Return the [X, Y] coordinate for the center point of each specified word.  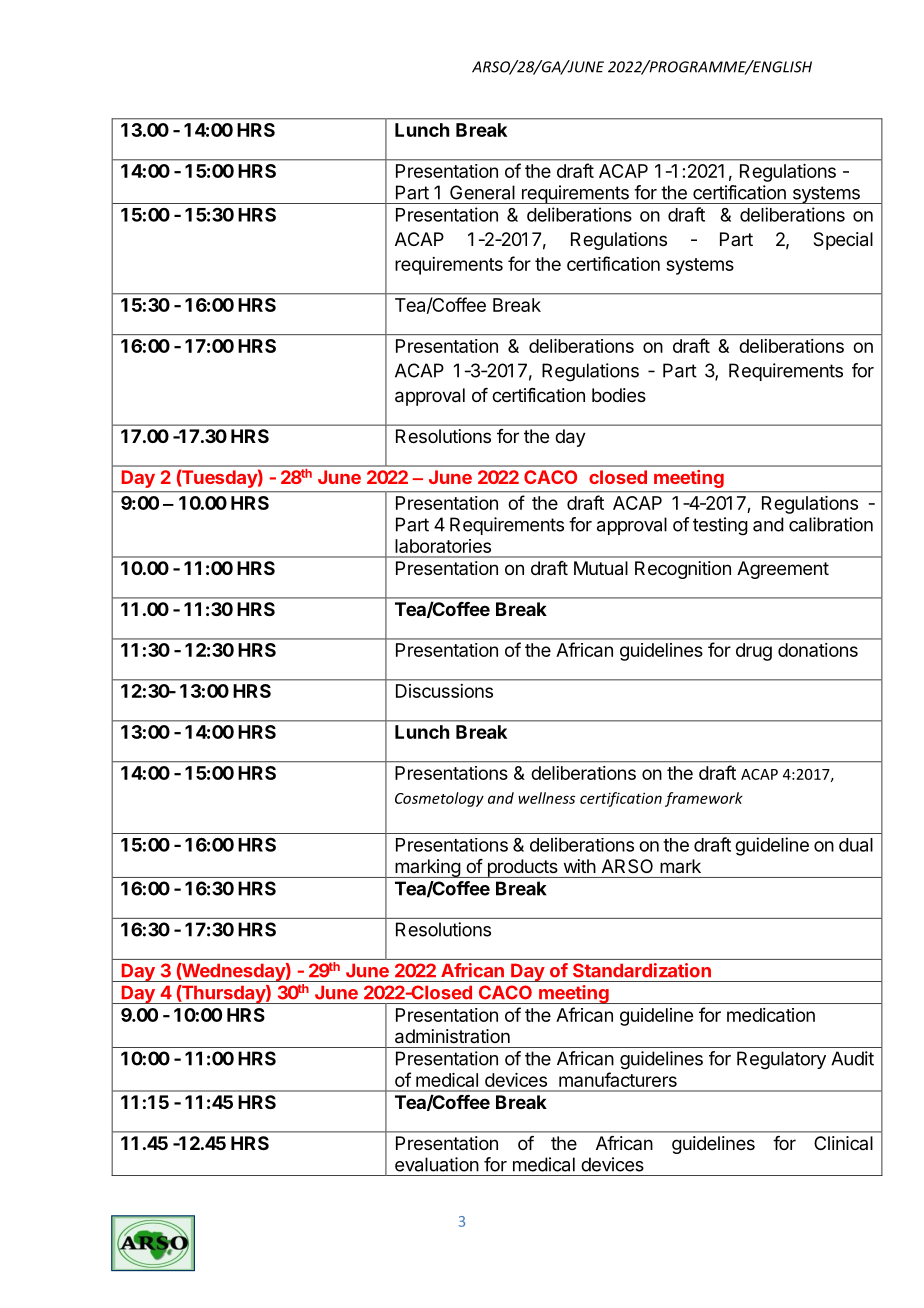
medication [771, 1015]
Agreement [783, 570]
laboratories [443, 546]
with [580, 866]
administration [452, 1036]
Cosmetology [439, 799]
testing [720, 526]
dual [856, 845]
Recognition [683, 570]
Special [843, 241]
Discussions [444, 691]
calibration [831, 524]
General [482, 192]
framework [704, 799]
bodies [619, 395]
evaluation [437, 1164]
